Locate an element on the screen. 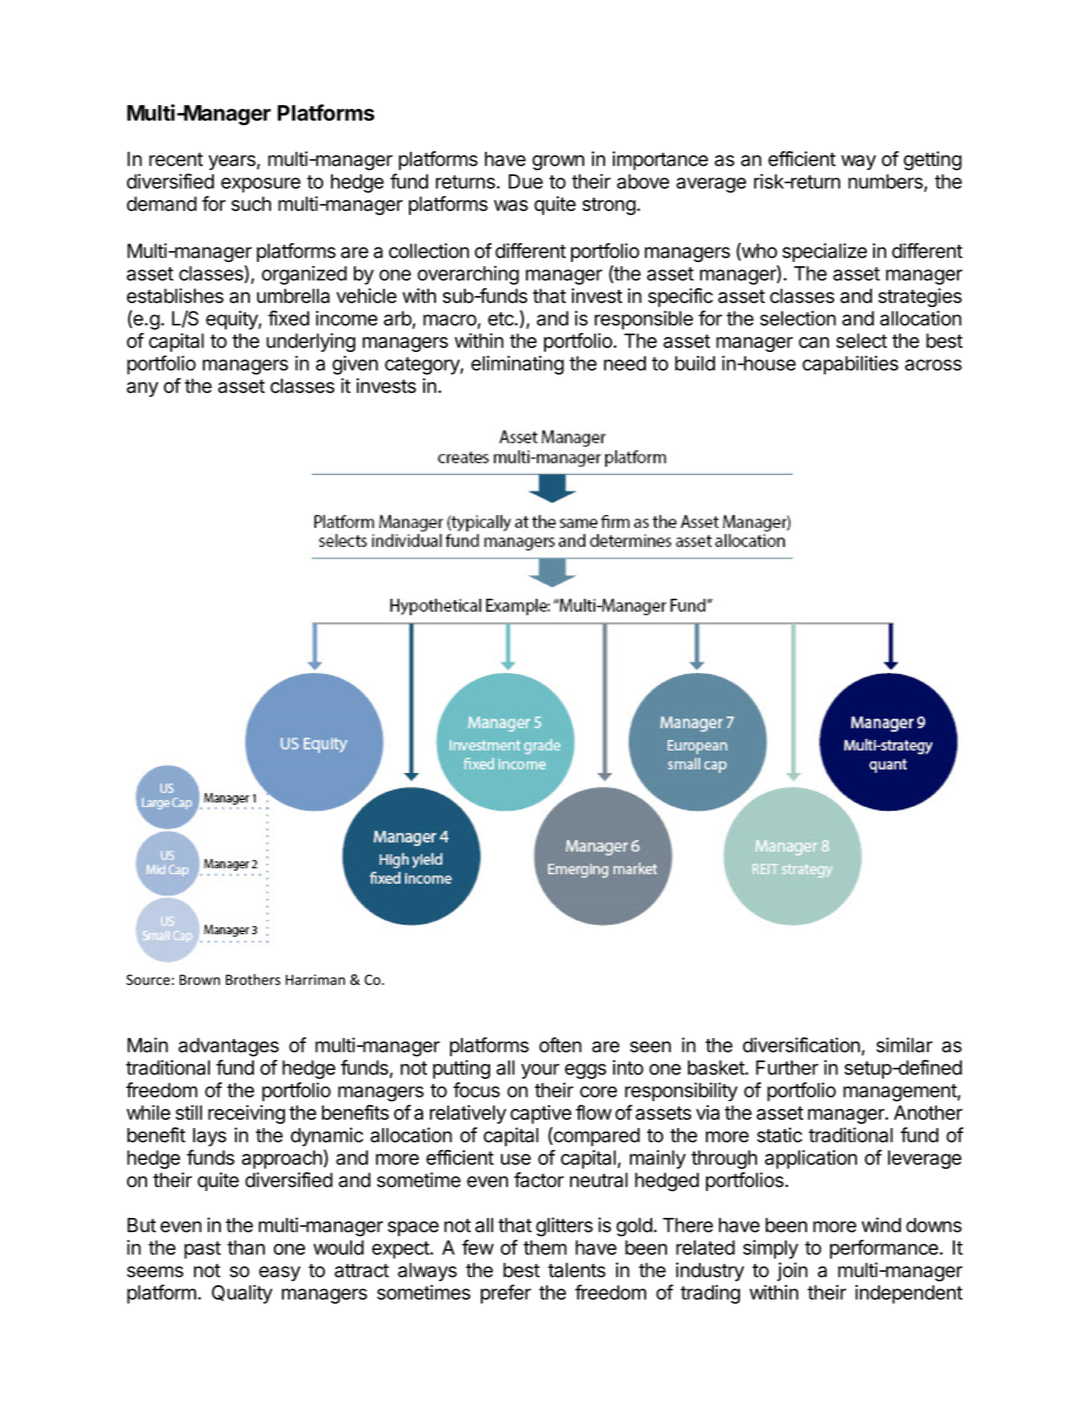 The height and width of the screenshot is (1408, 1088). Due is located at coordinates (526, 181).
